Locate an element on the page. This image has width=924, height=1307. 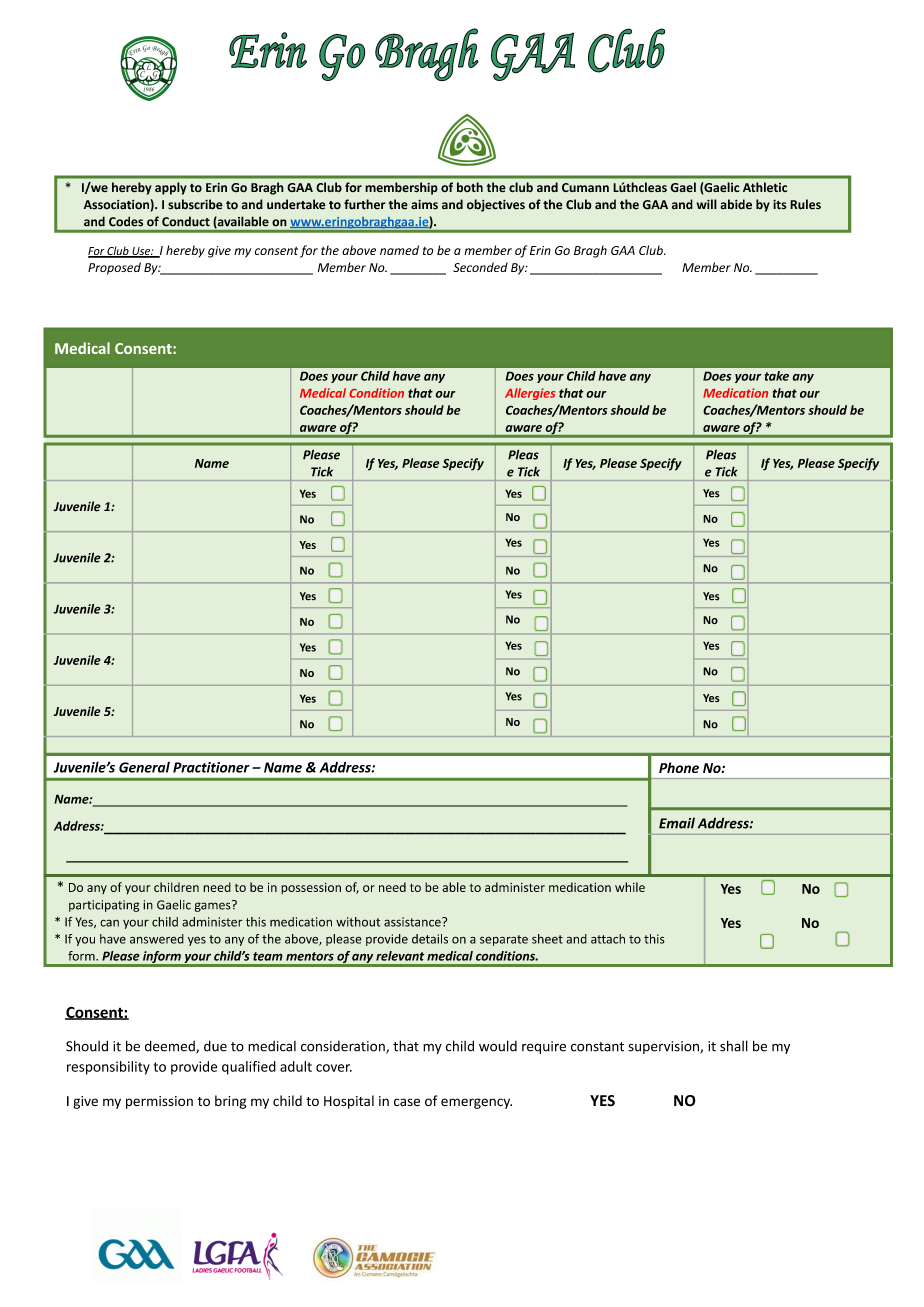
Email is located at coordinates (677, 823).
